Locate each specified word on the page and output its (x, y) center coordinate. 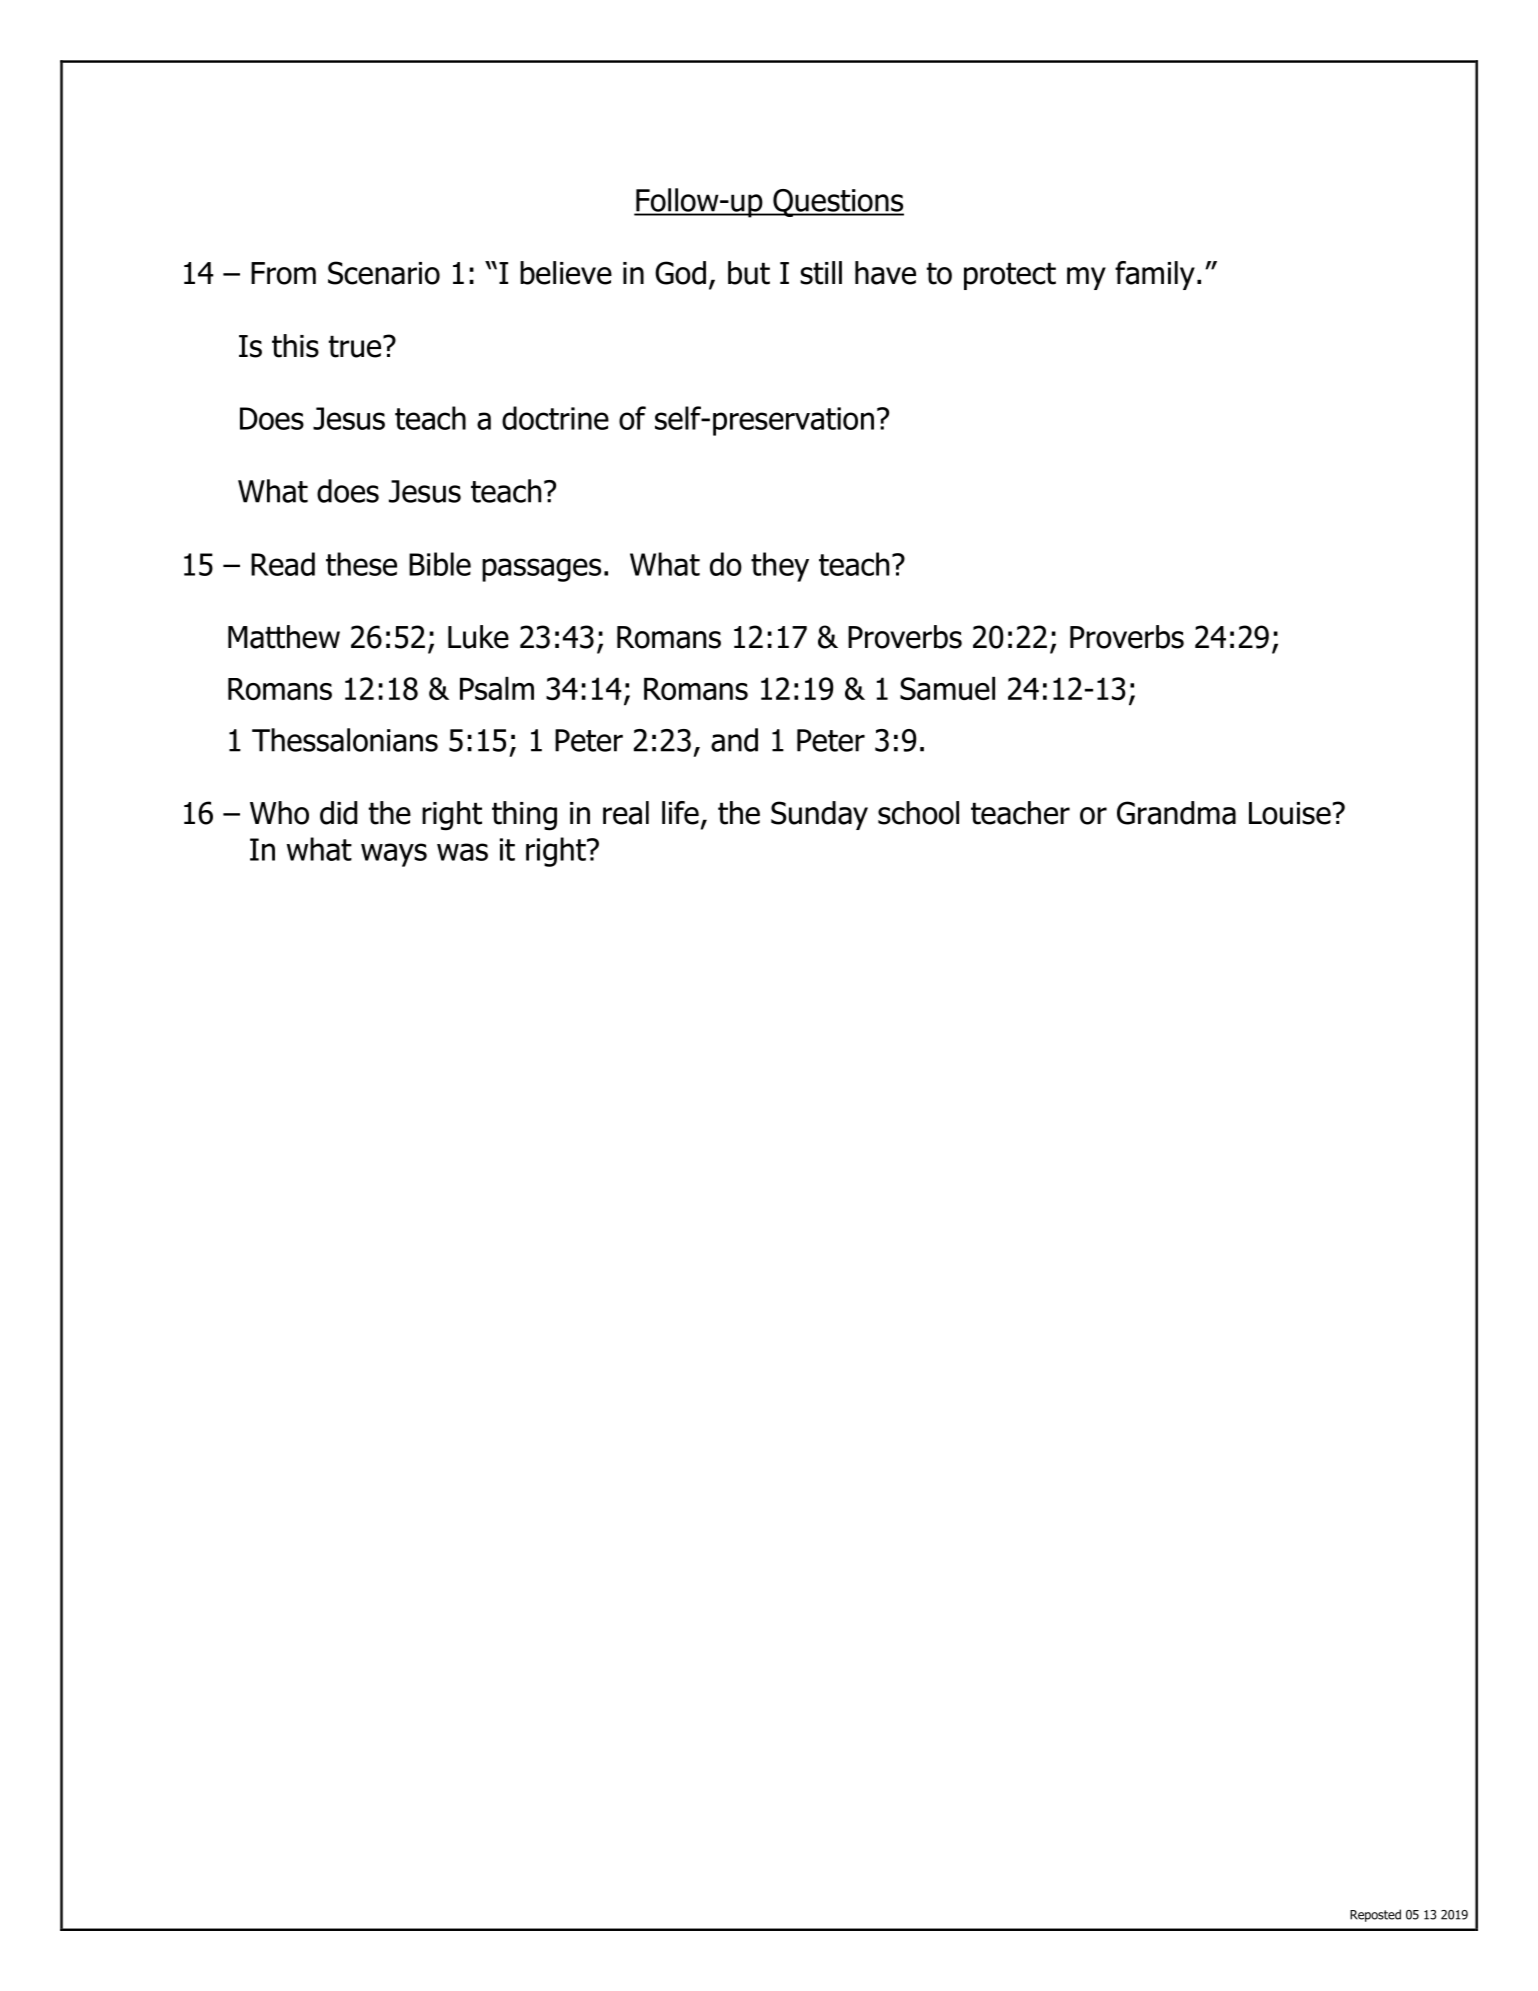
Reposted (1375, 1915)
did (338, 813)
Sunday (819, 815)
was (462, 852)
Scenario (384, 273)
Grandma (1176, 813)
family (1155, 275)
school (918, 813)
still (821, 273)
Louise (1290, 813)
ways (394, 855)
